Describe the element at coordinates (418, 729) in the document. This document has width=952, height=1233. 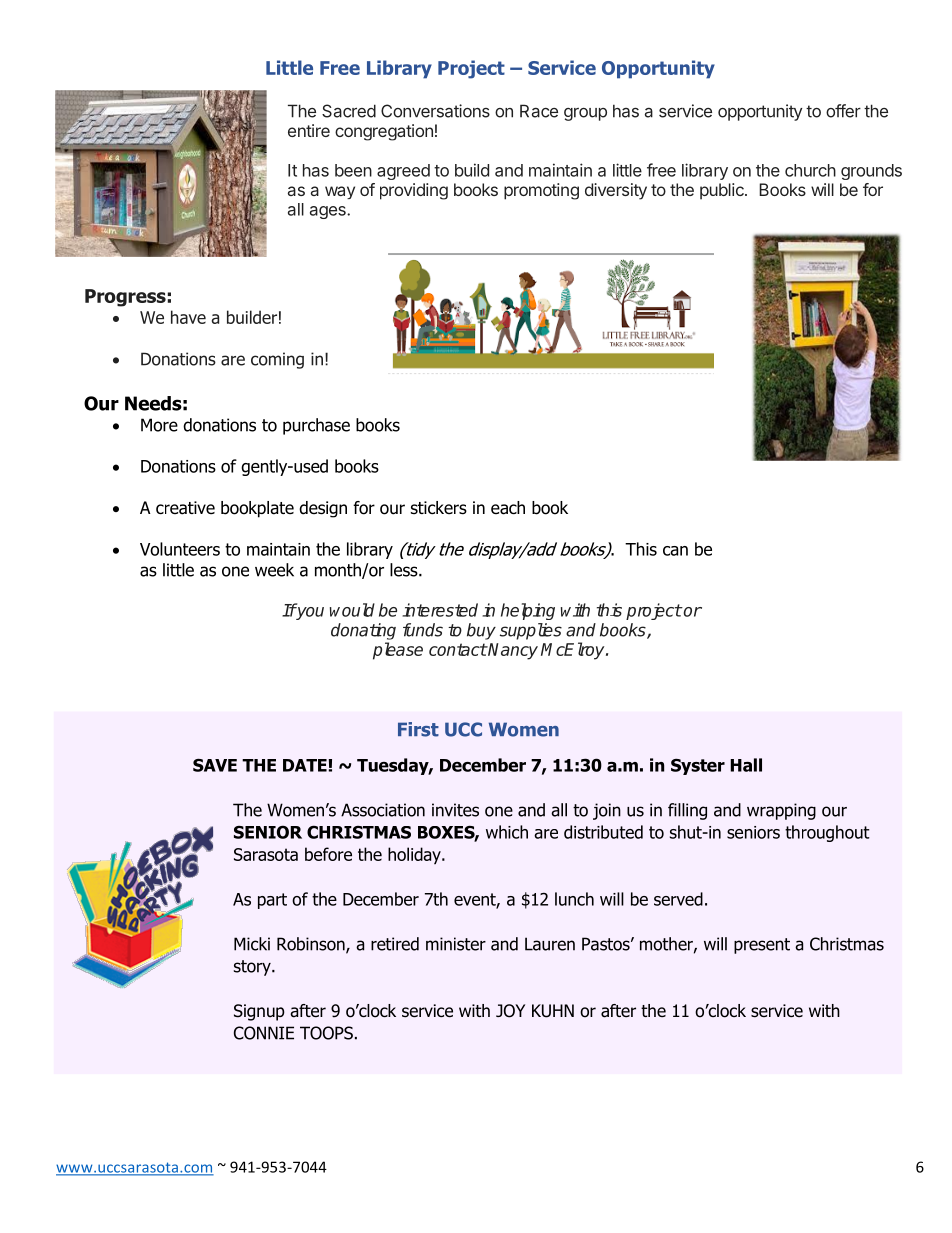
I see `First` at that location.
